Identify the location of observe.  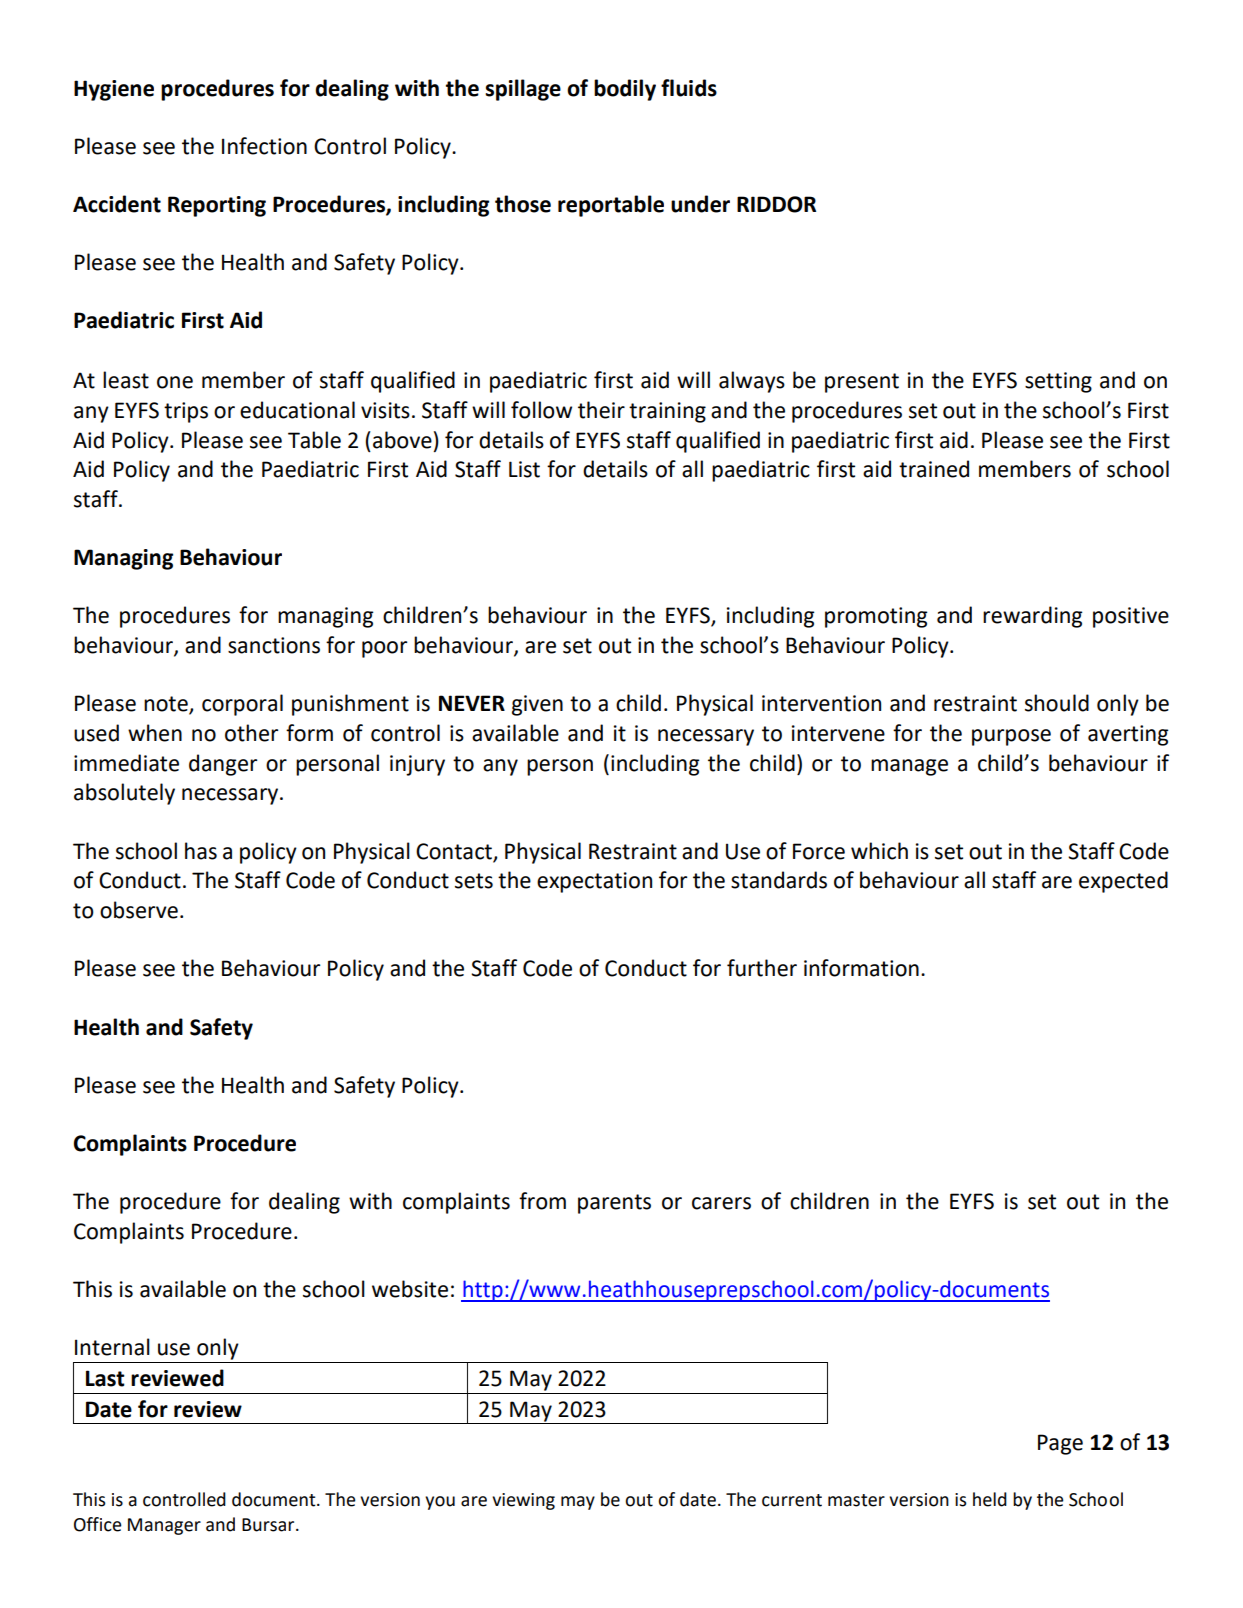
(139, 910).
